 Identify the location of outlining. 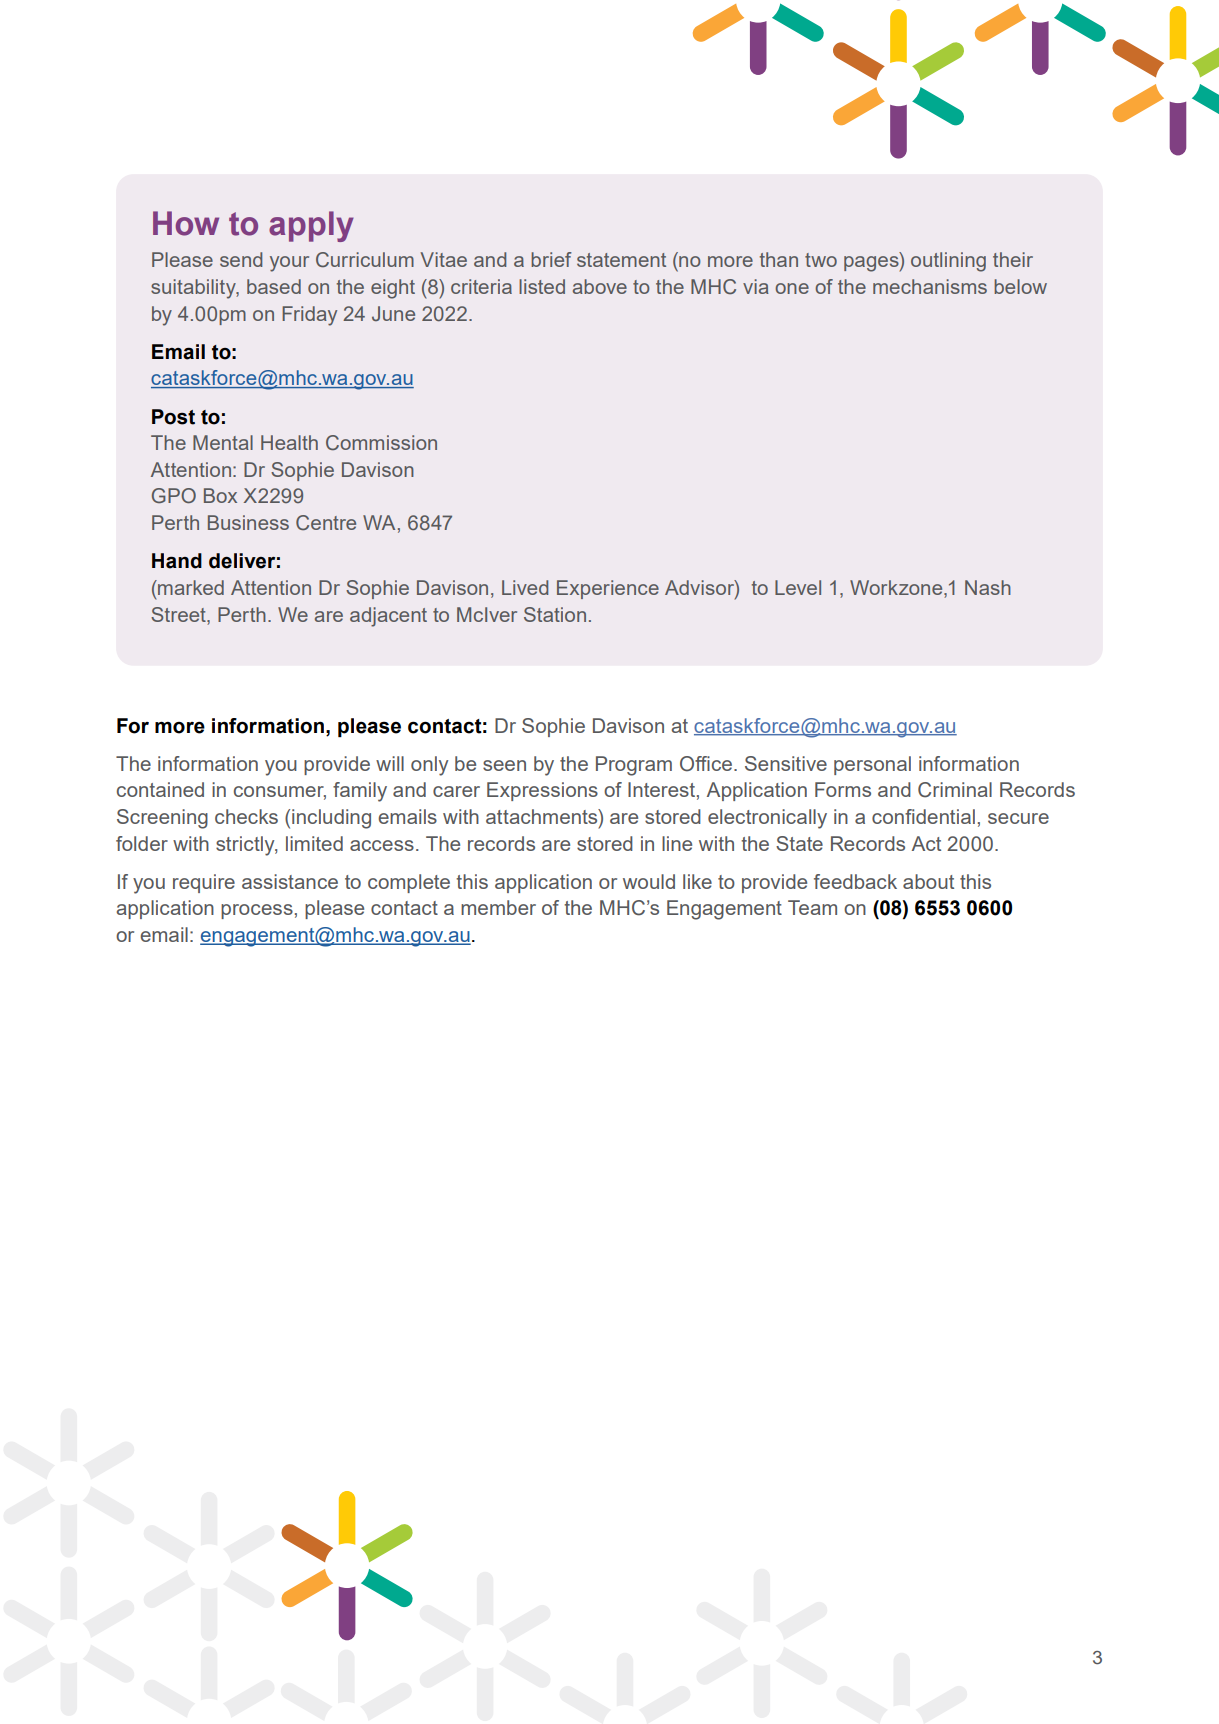
(948, 262).
